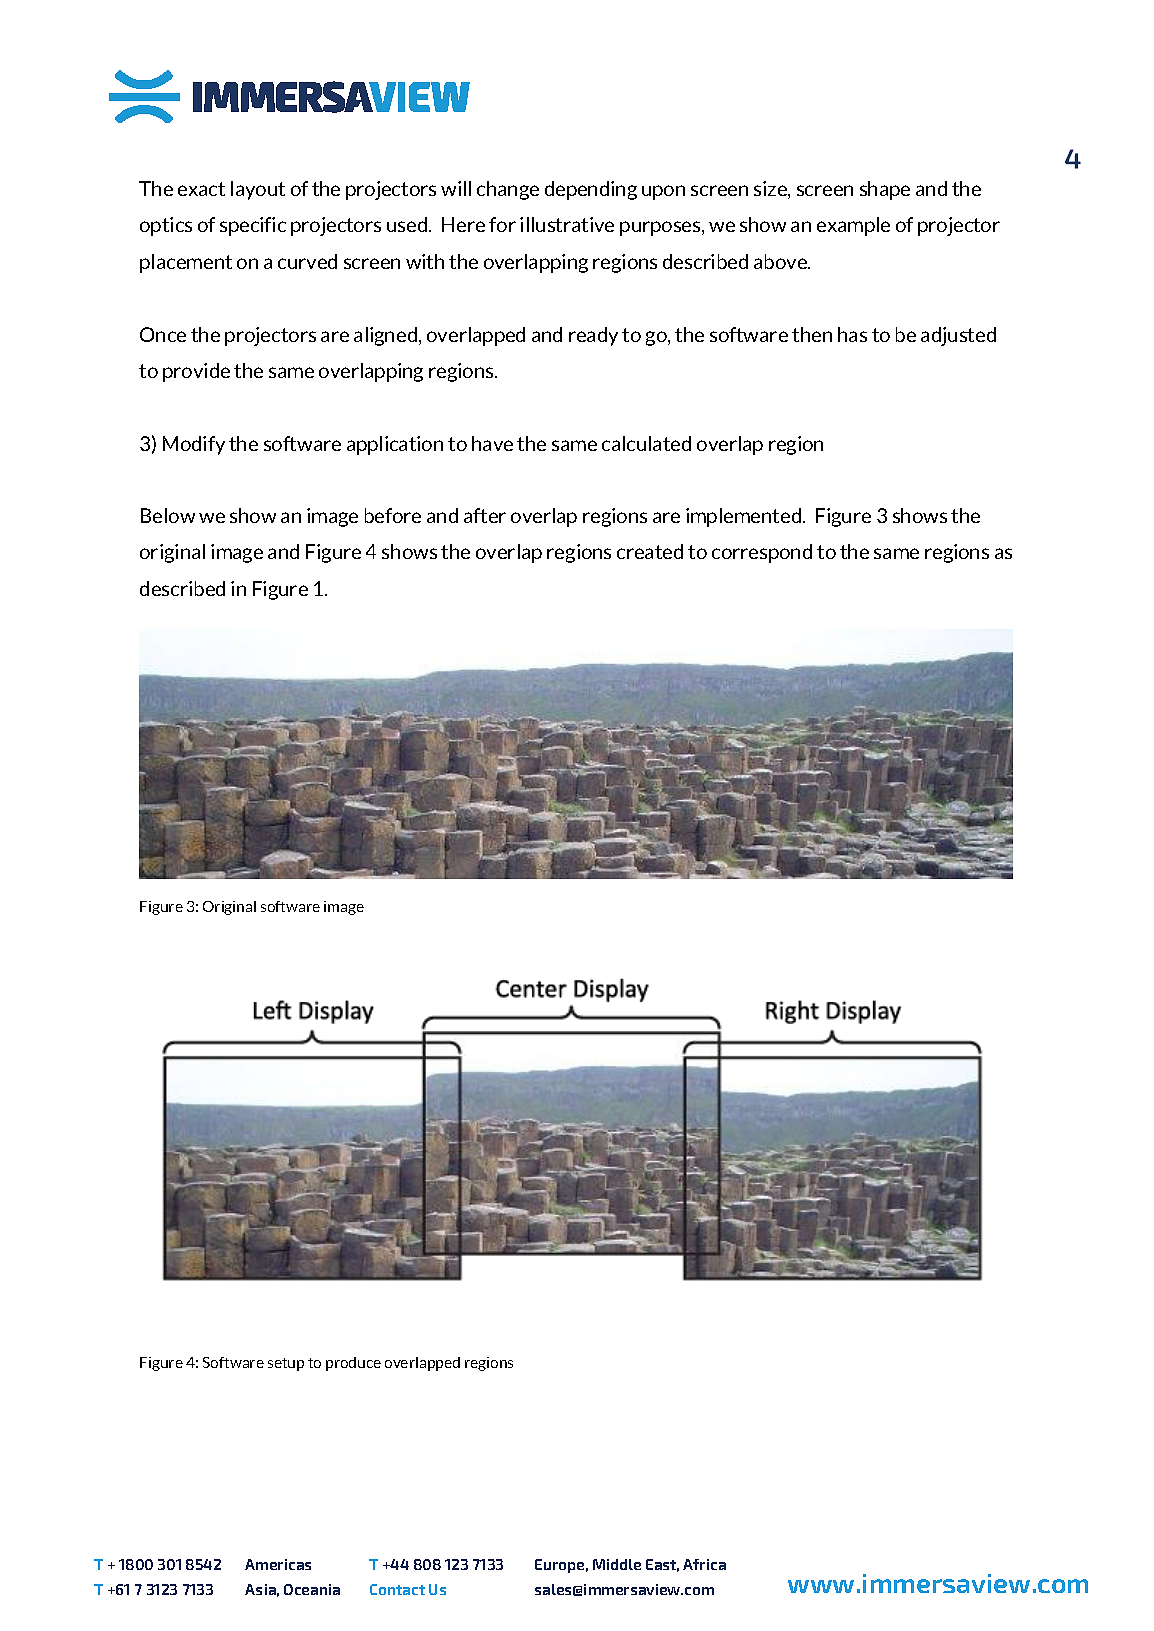  I want to click on created, so click(650, 551).
